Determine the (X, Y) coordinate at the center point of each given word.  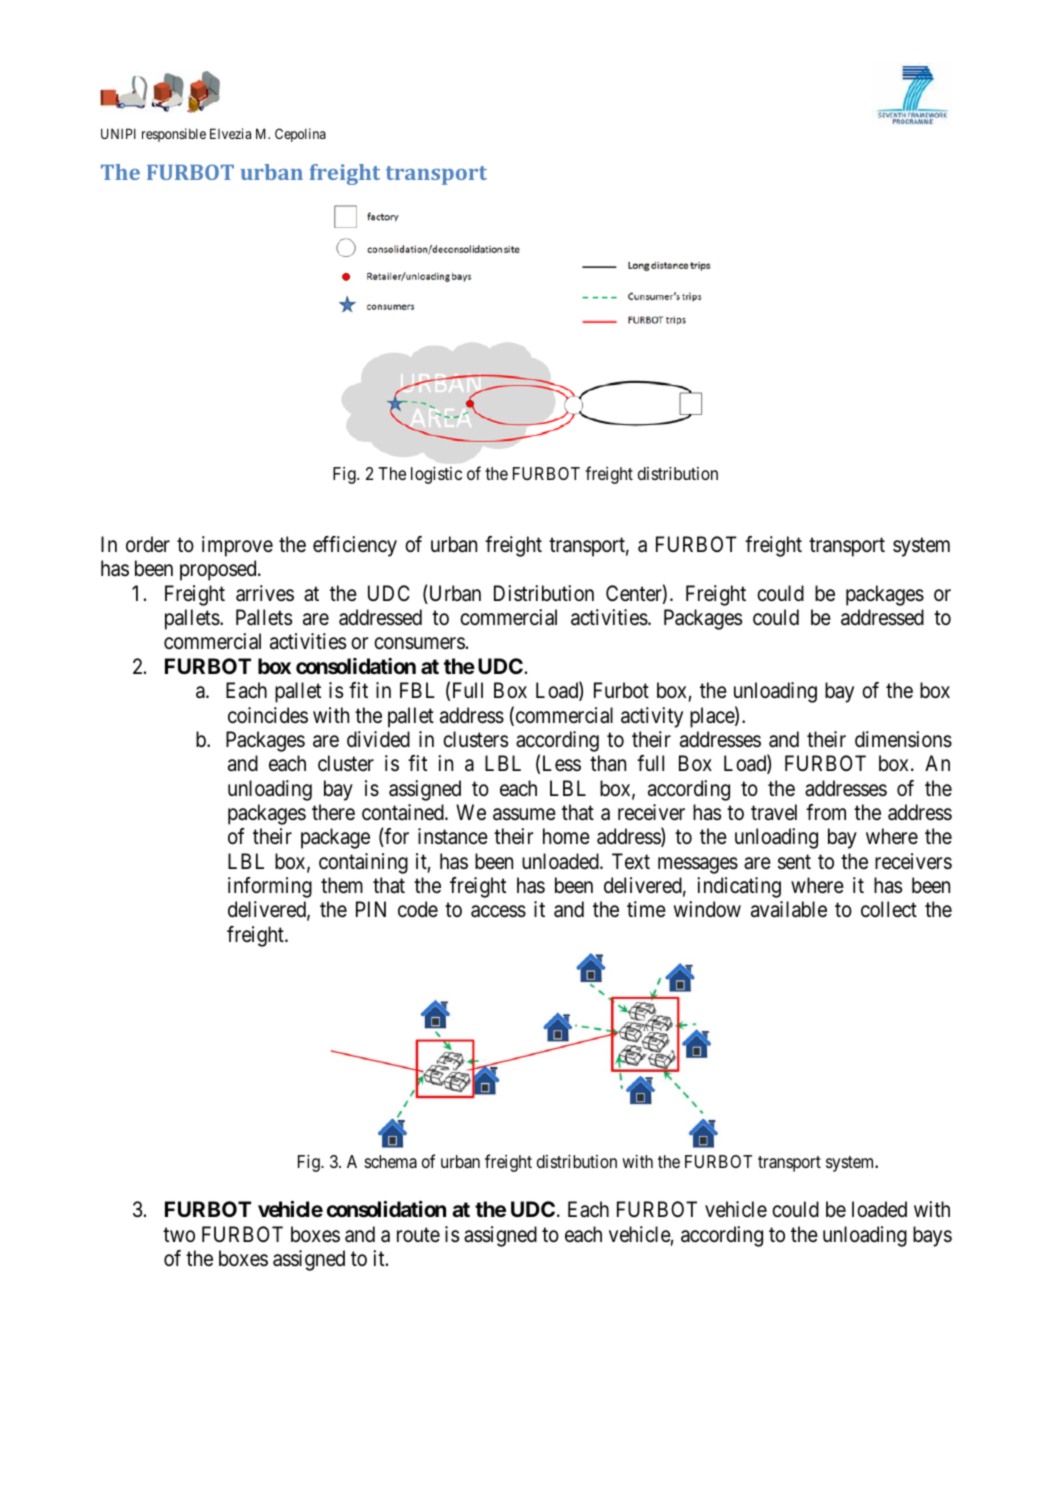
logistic (436, 475)
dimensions (903, 739)
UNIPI (118, 133)
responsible (174, 135)
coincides (268, 715)
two (179, 1235)
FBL (417, 690)
